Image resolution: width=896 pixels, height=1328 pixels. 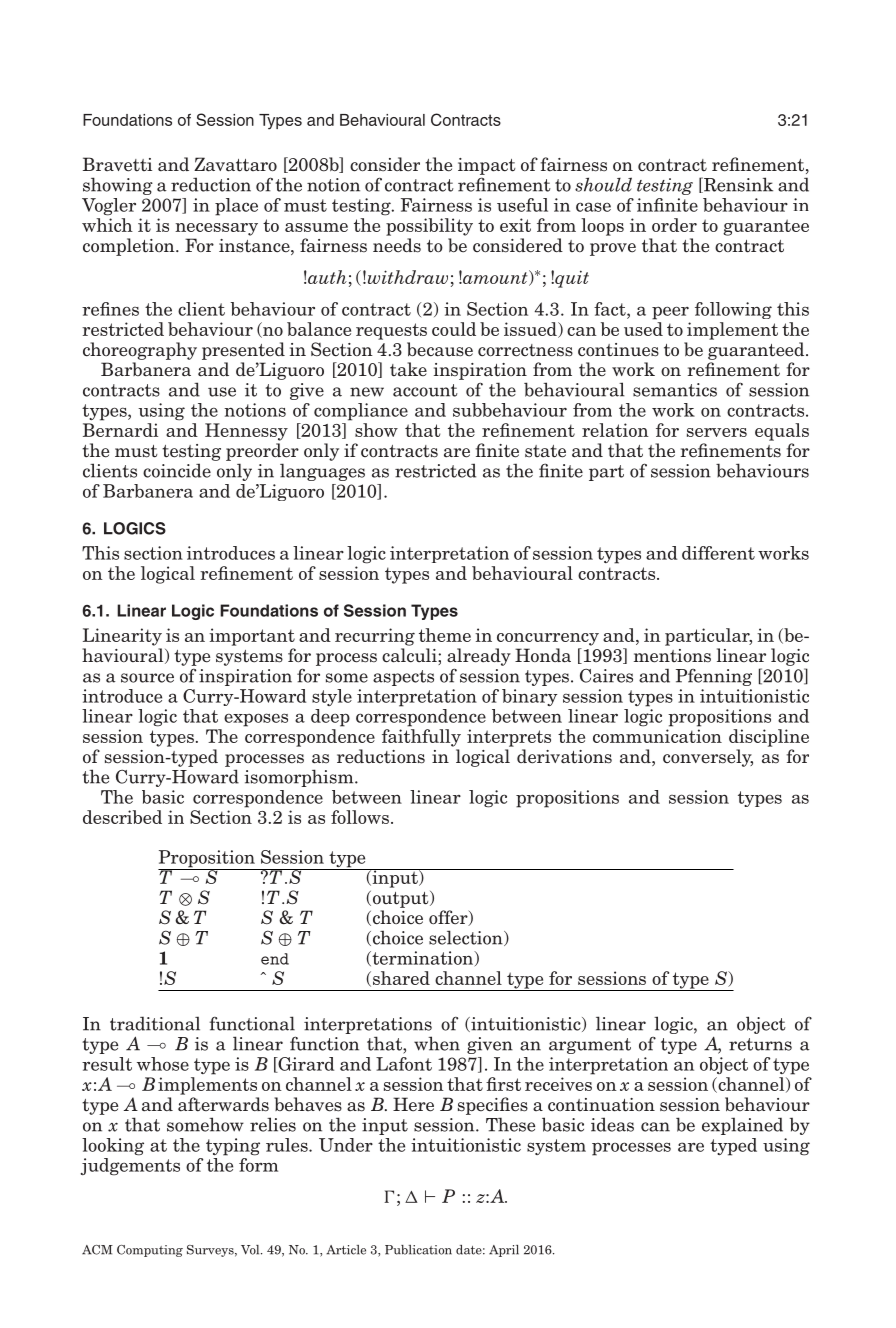 I want to click on returns, so click(x=760, y=1044).
